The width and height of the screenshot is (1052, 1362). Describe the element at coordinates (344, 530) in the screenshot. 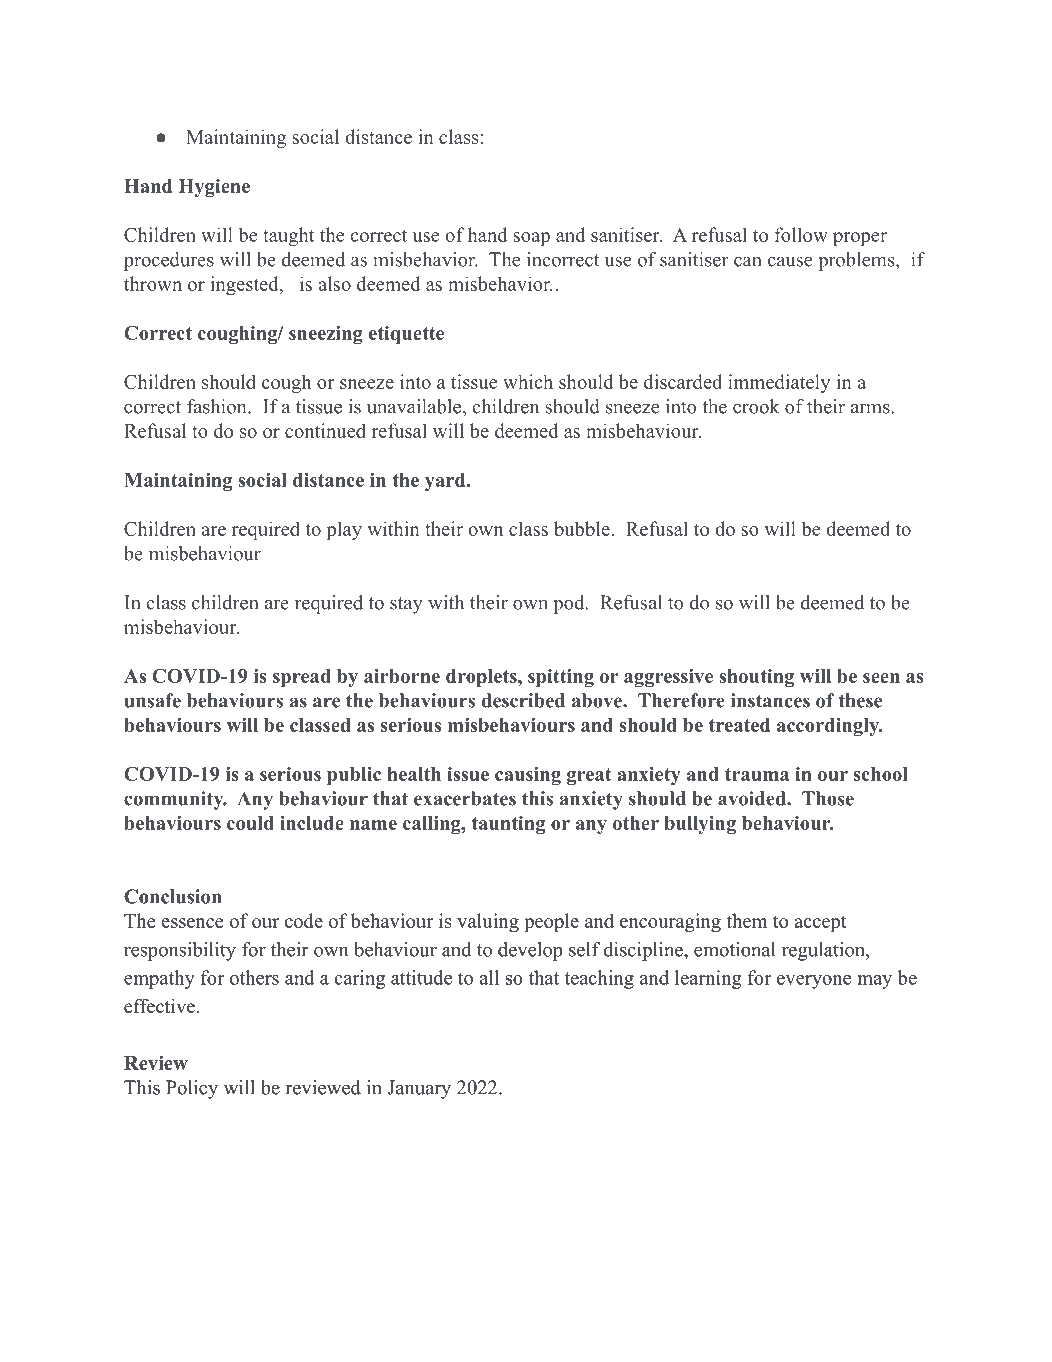

I see `play` at that location.
